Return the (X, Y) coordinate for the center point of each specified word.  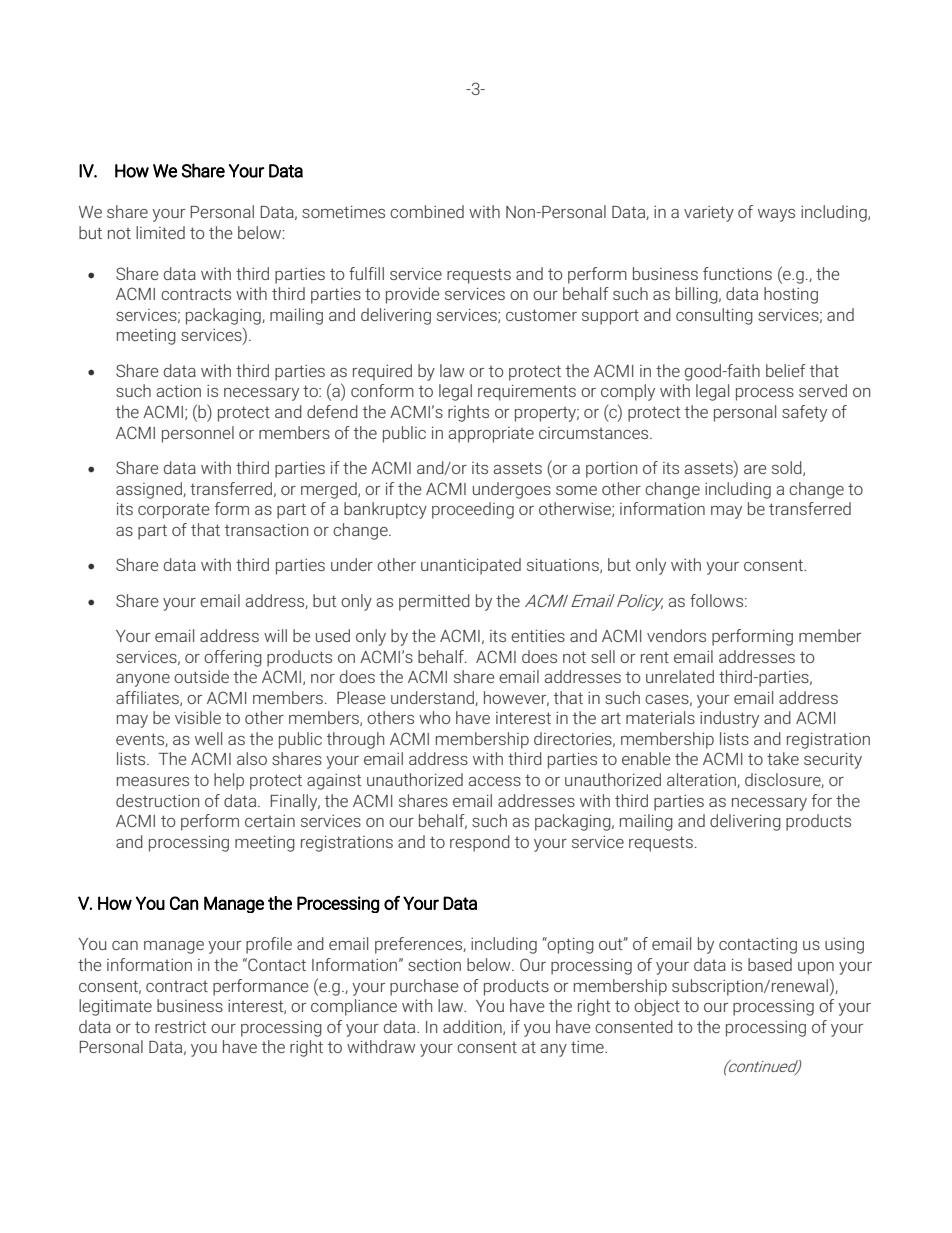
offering (233, 658)
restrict (180, 1027)
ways (776, 215)
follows (718, 600)
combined (427, 211)
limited (160, 232)
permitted (434, 602)
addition (473, 1027)
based (770, 964)
